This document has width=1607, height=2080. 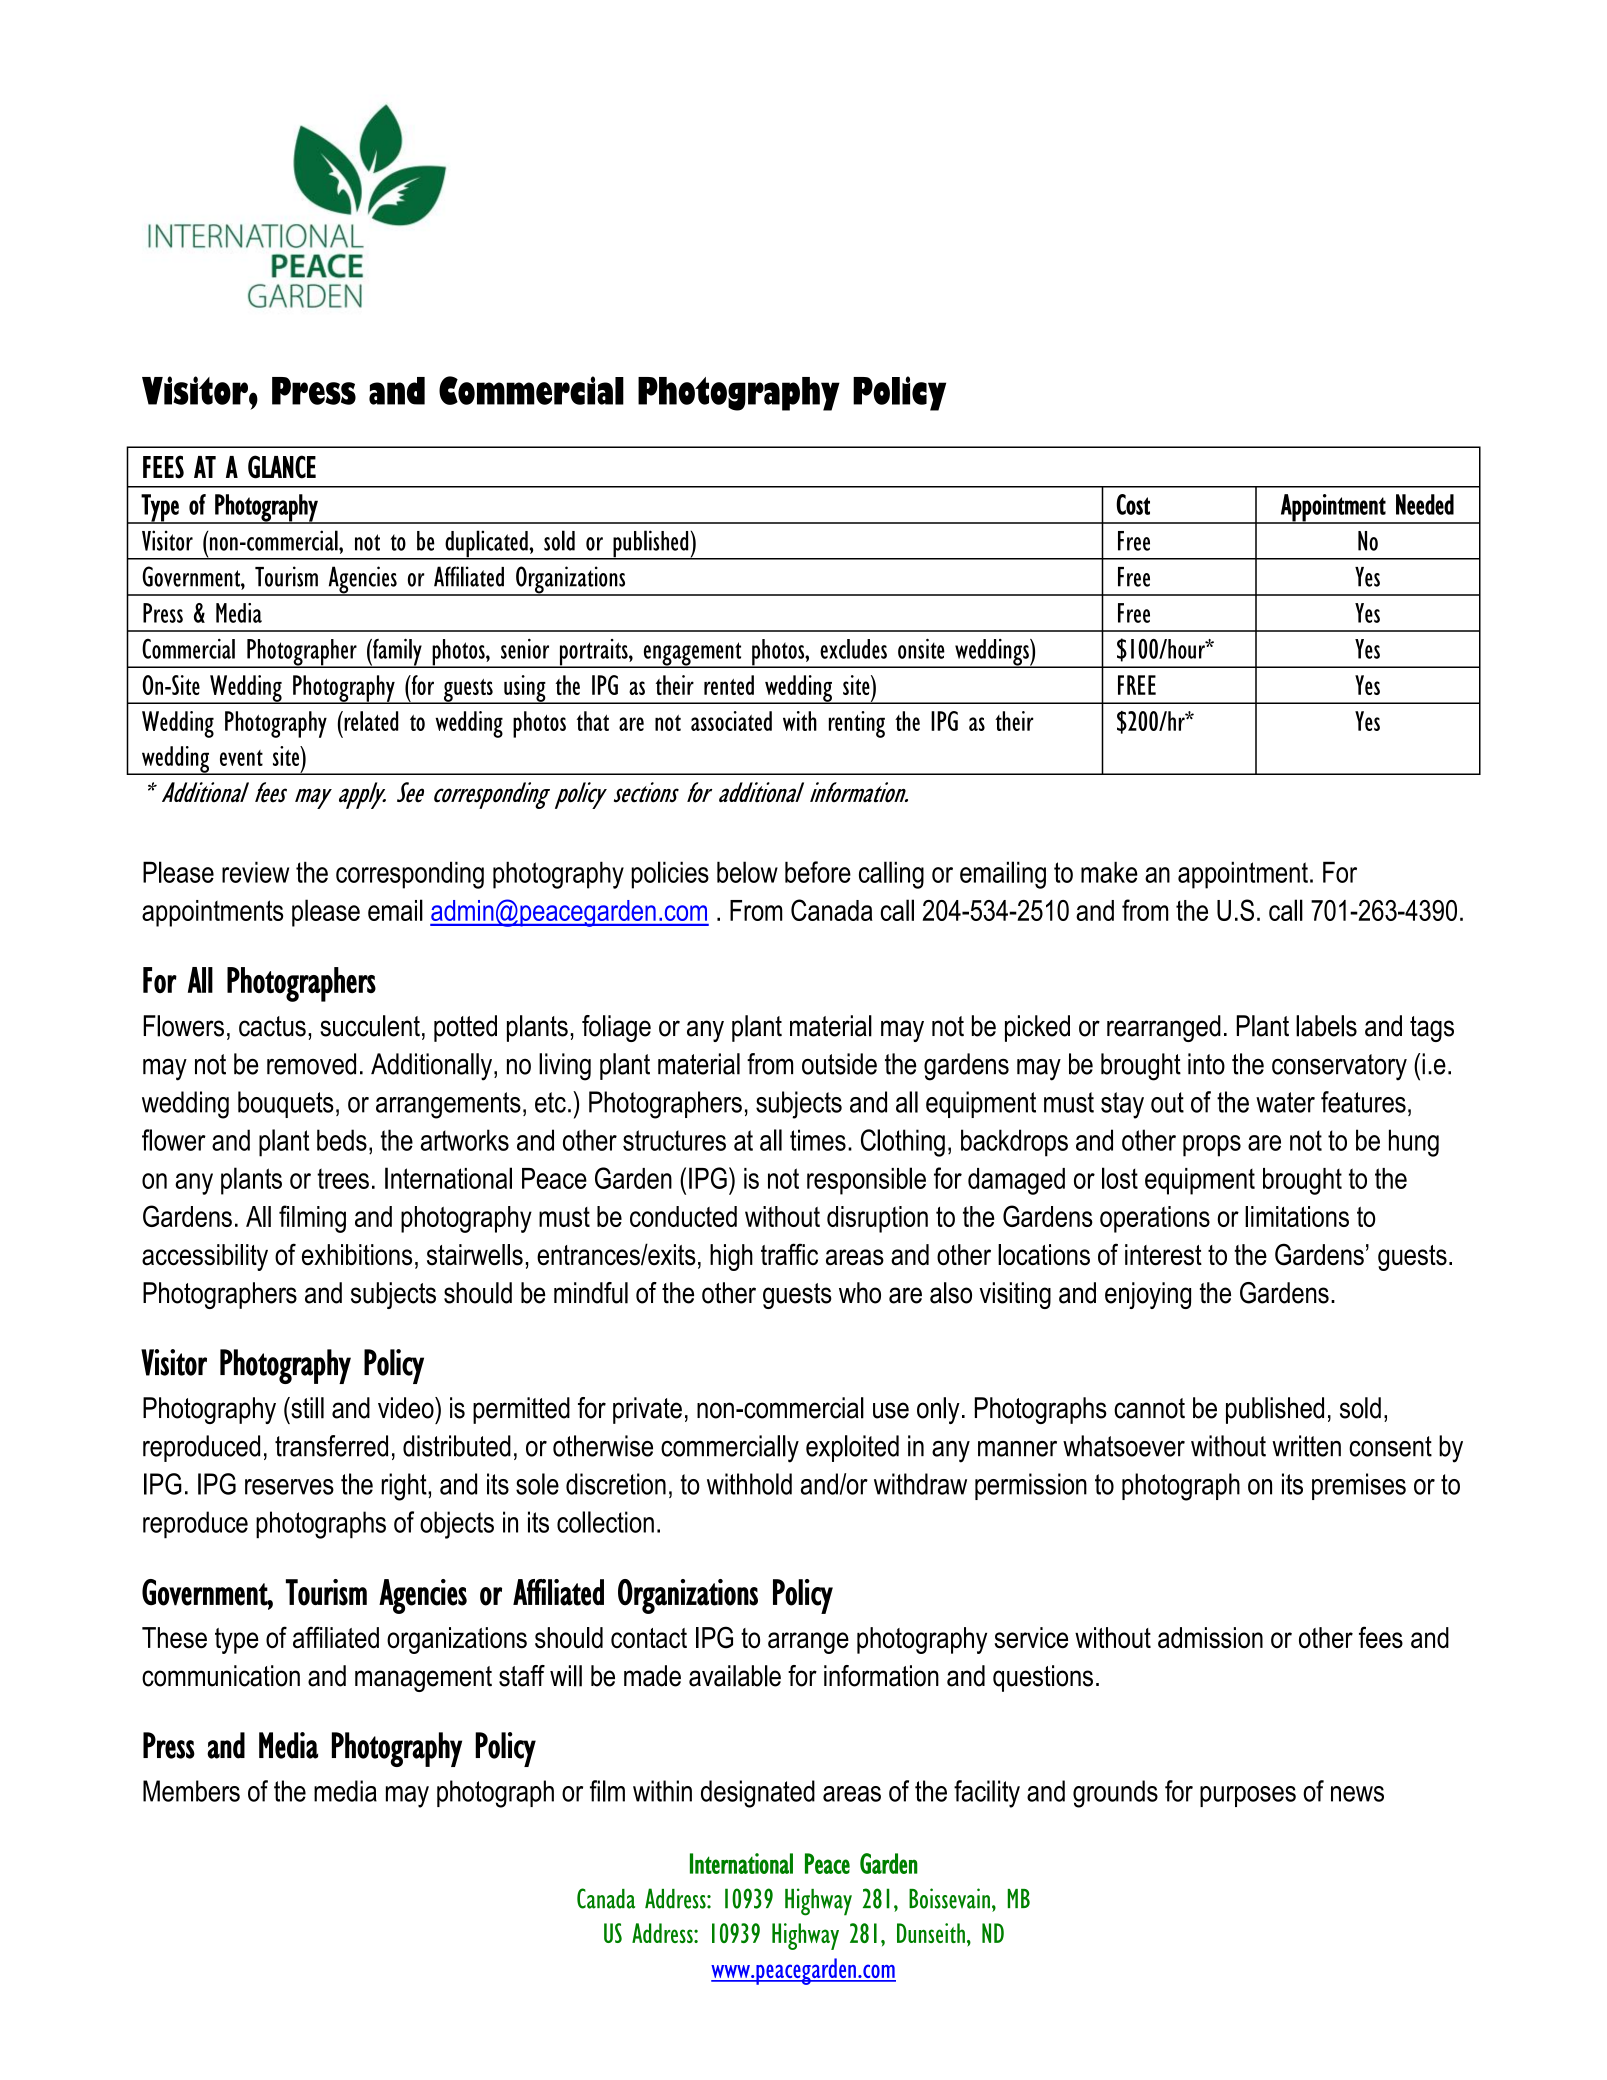 I want to click on make, so click(x=1109, y=872).
